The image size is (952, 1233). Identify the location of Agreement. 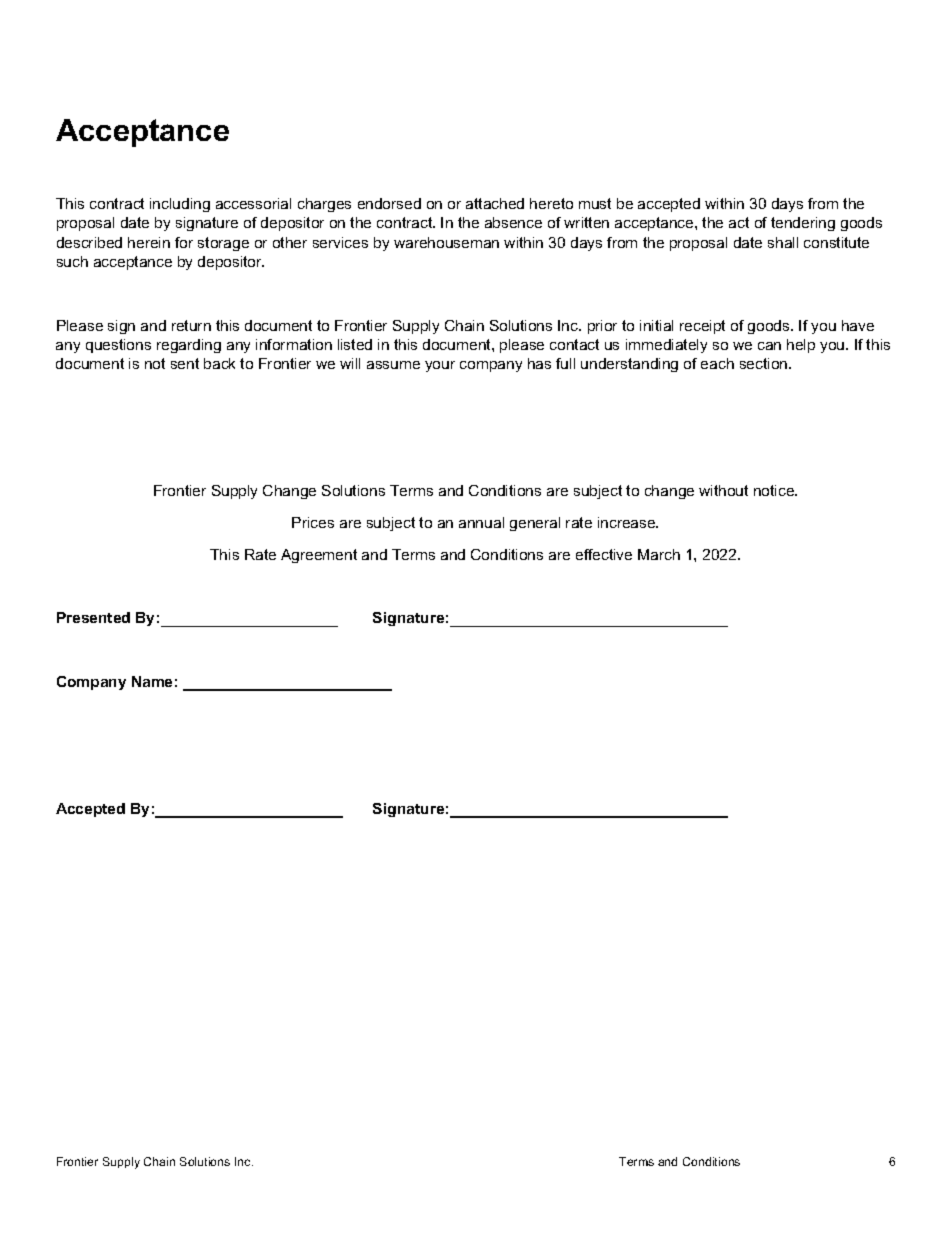
(319, 556).
